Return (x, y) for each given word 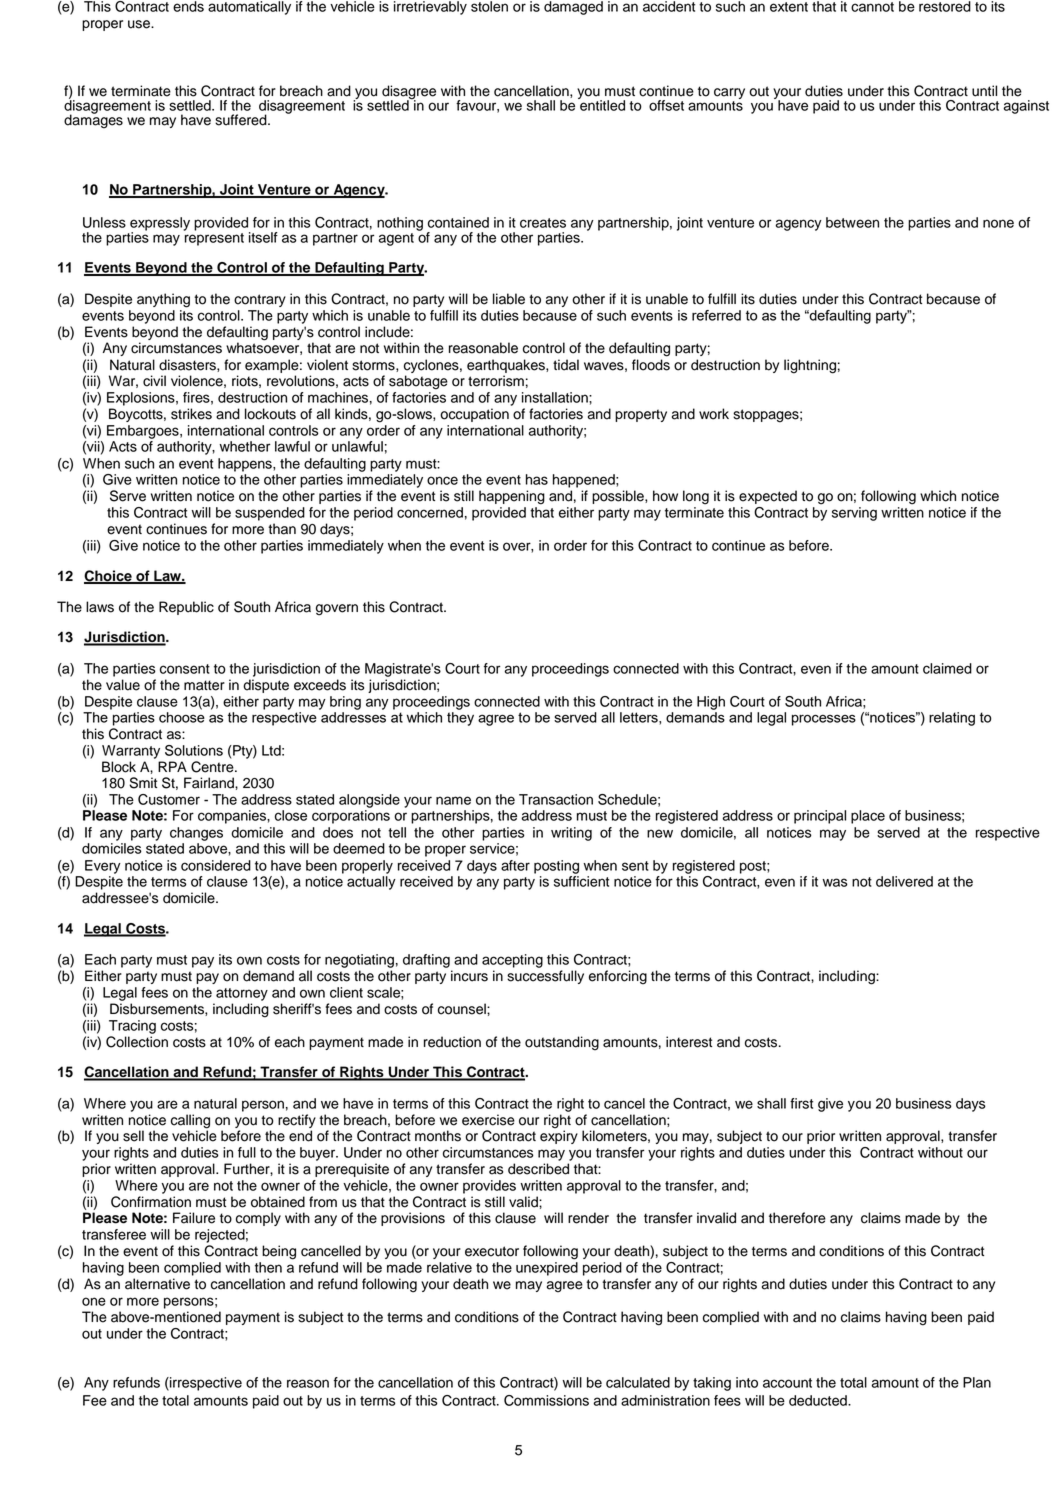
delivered (904, 881)
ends (188, 6)
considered (216, 865)
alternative (157, 1284)
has (537, 479)
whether (244, 446)
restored (945, 6)
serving (854, 514)
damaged (573, 8)
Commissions (546, 1400)
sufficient (581, 881)
